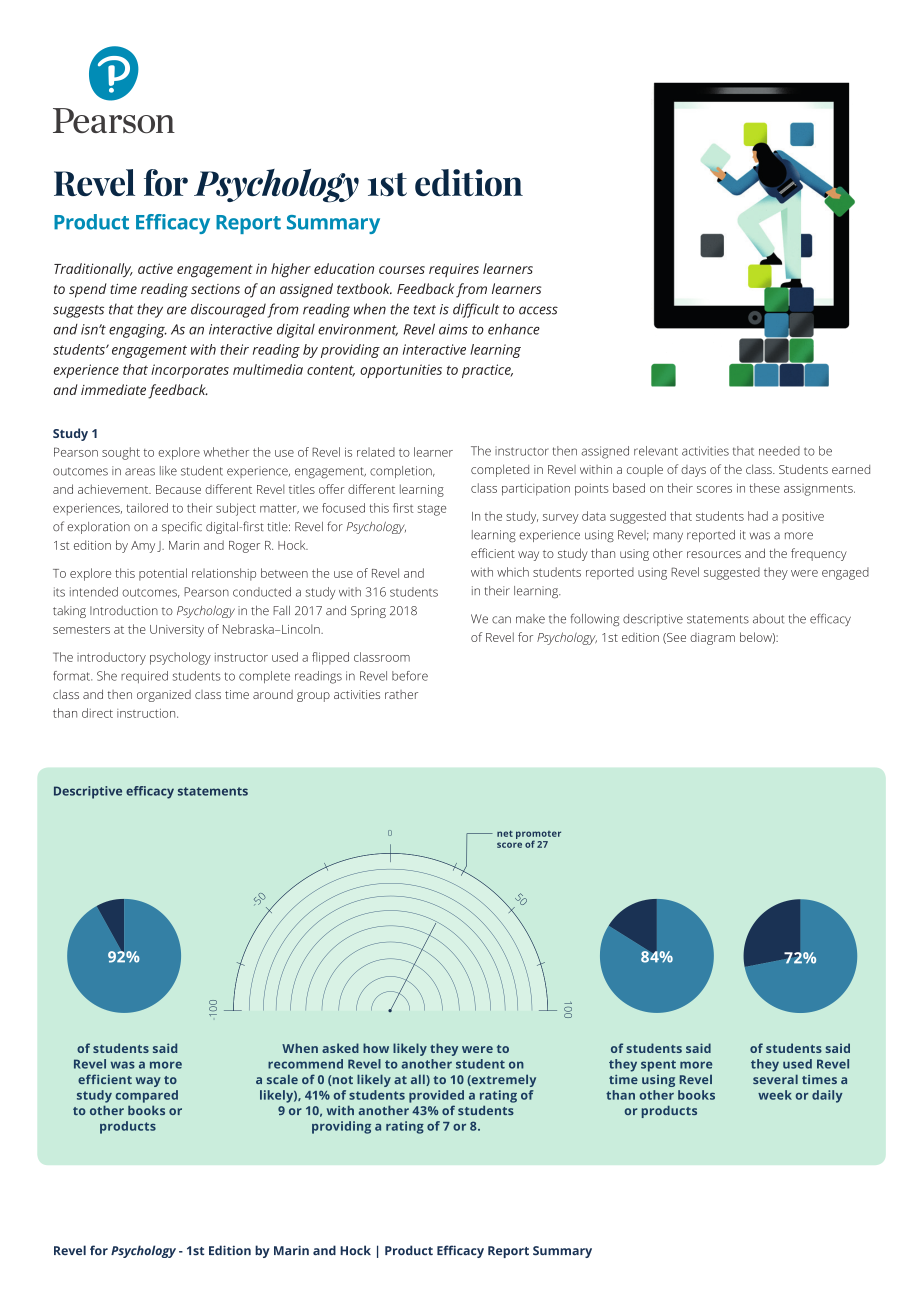 This screenshot has width=924, height=1308. What do you see at coordinates (410, 676) in the screenshot?
I see `before` at bounding box center [410, 676].
